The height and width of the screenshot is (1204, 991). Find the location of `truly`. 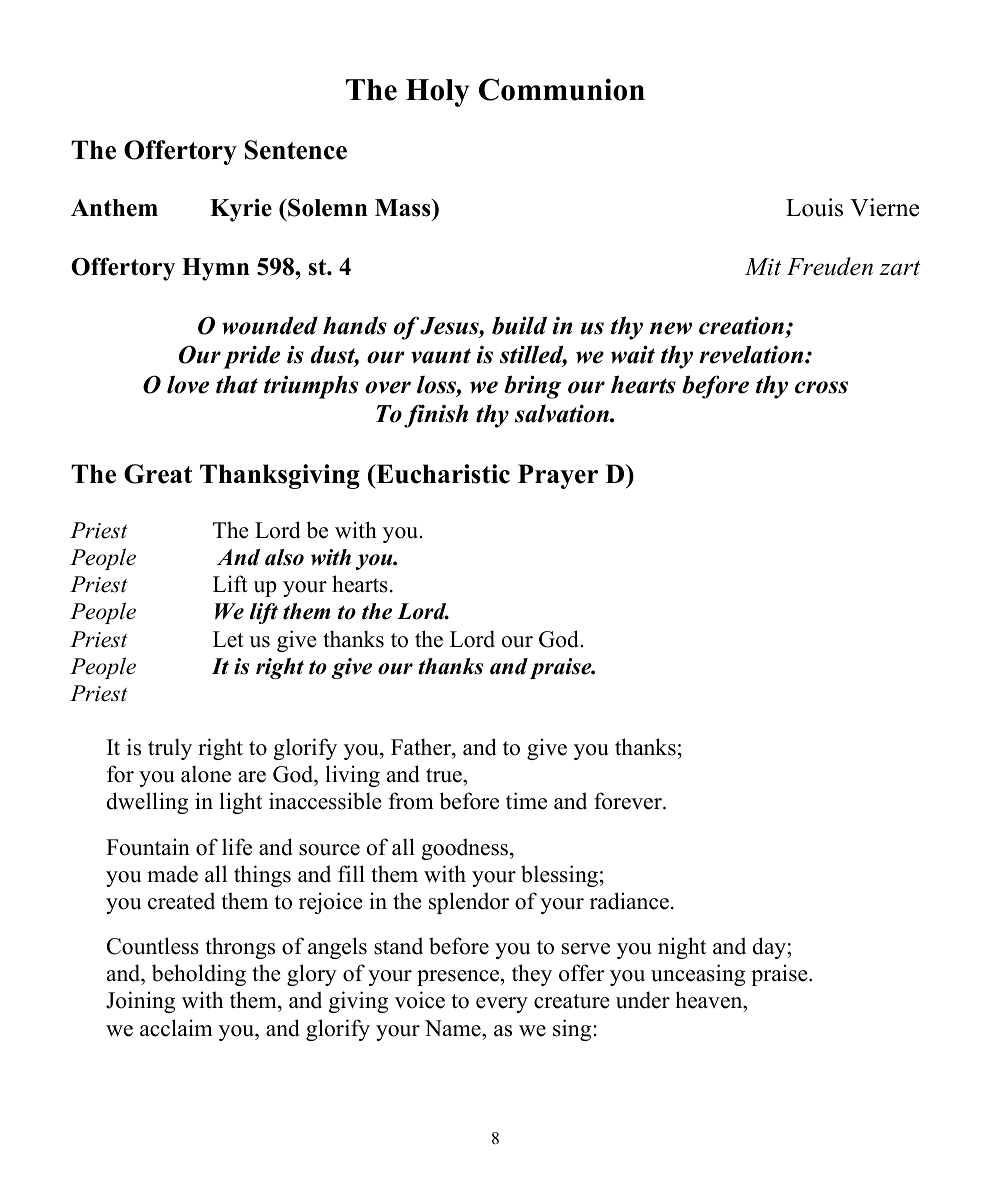

truly is located at coordinates (170, 749).
